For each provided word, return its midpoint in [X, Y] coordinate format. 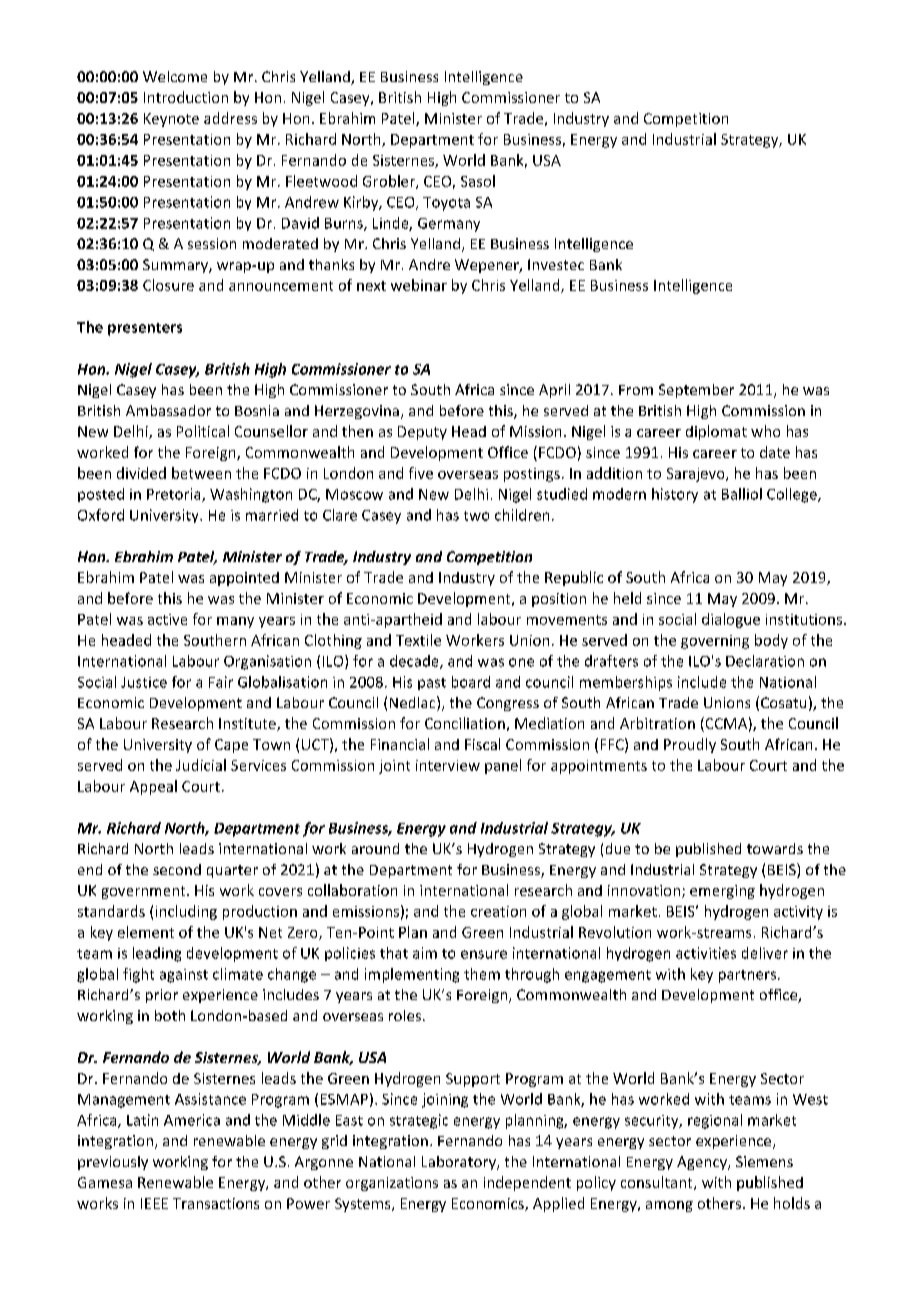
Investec [556, 264]
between [201, 473]
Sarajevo [697, 475]
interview [448, 765]
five [421, 473]
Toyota [446, 204]
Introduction [186, 97]
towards [775, 848]
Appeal [153, 787]
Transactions [216, 1203]
